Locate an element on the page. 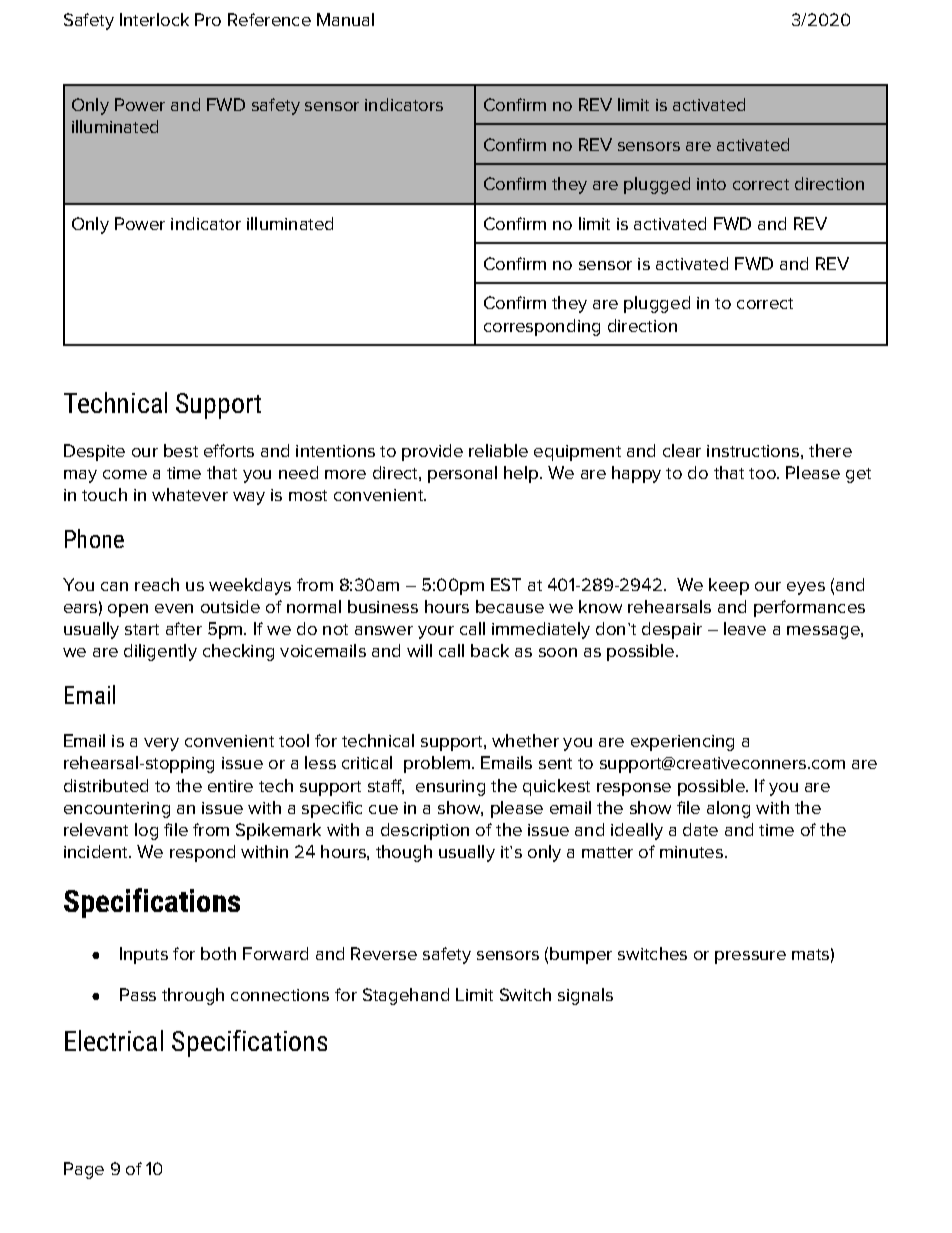 The width and height of the page is (952, 1233). Interlock is located at coordinates (154, 19).
